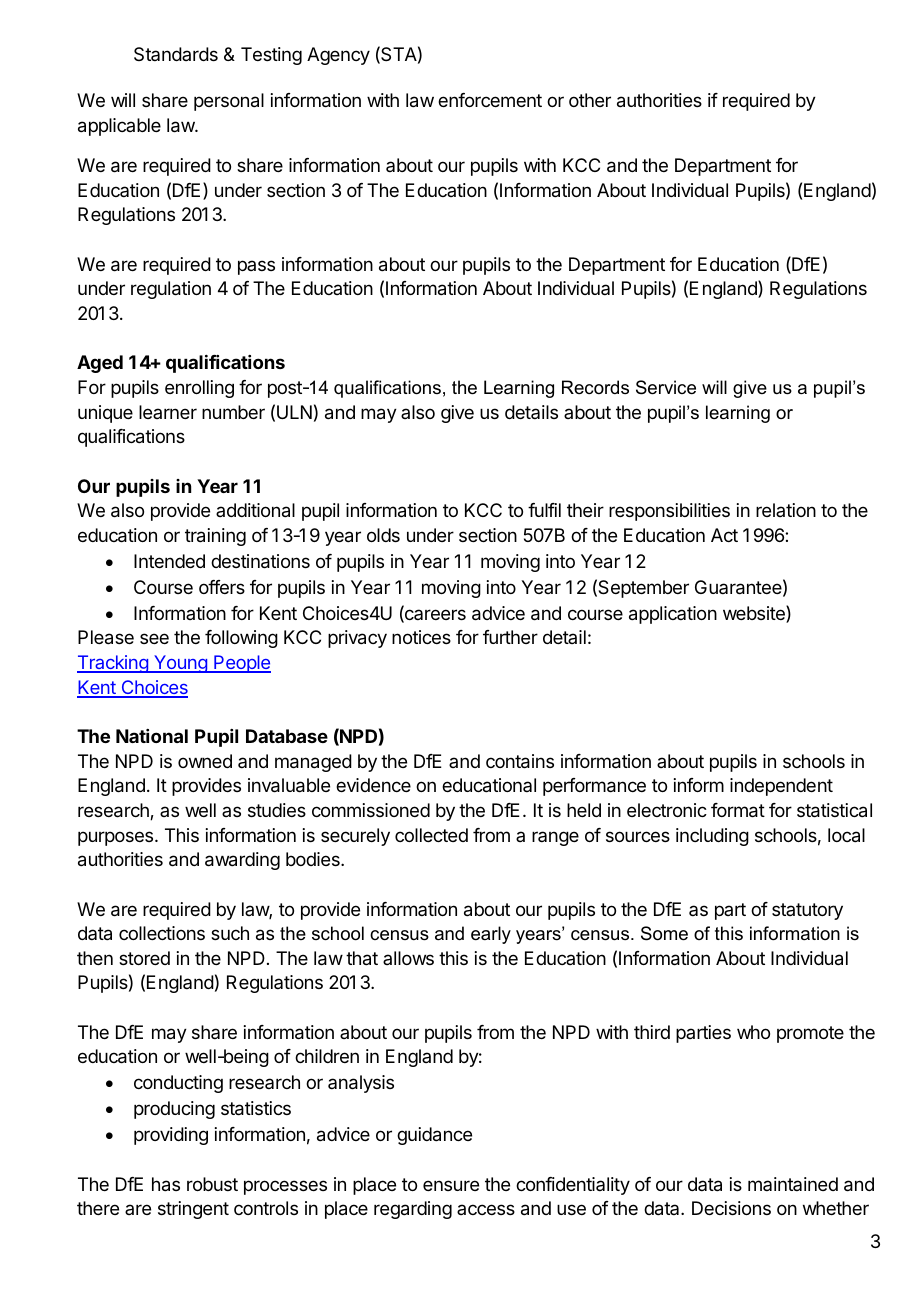 Image resolution: width=924 pixels, height=1308 pixels. Describe the element at coordinates (595, 387) in the screenshot. I see `Records` at that location.
